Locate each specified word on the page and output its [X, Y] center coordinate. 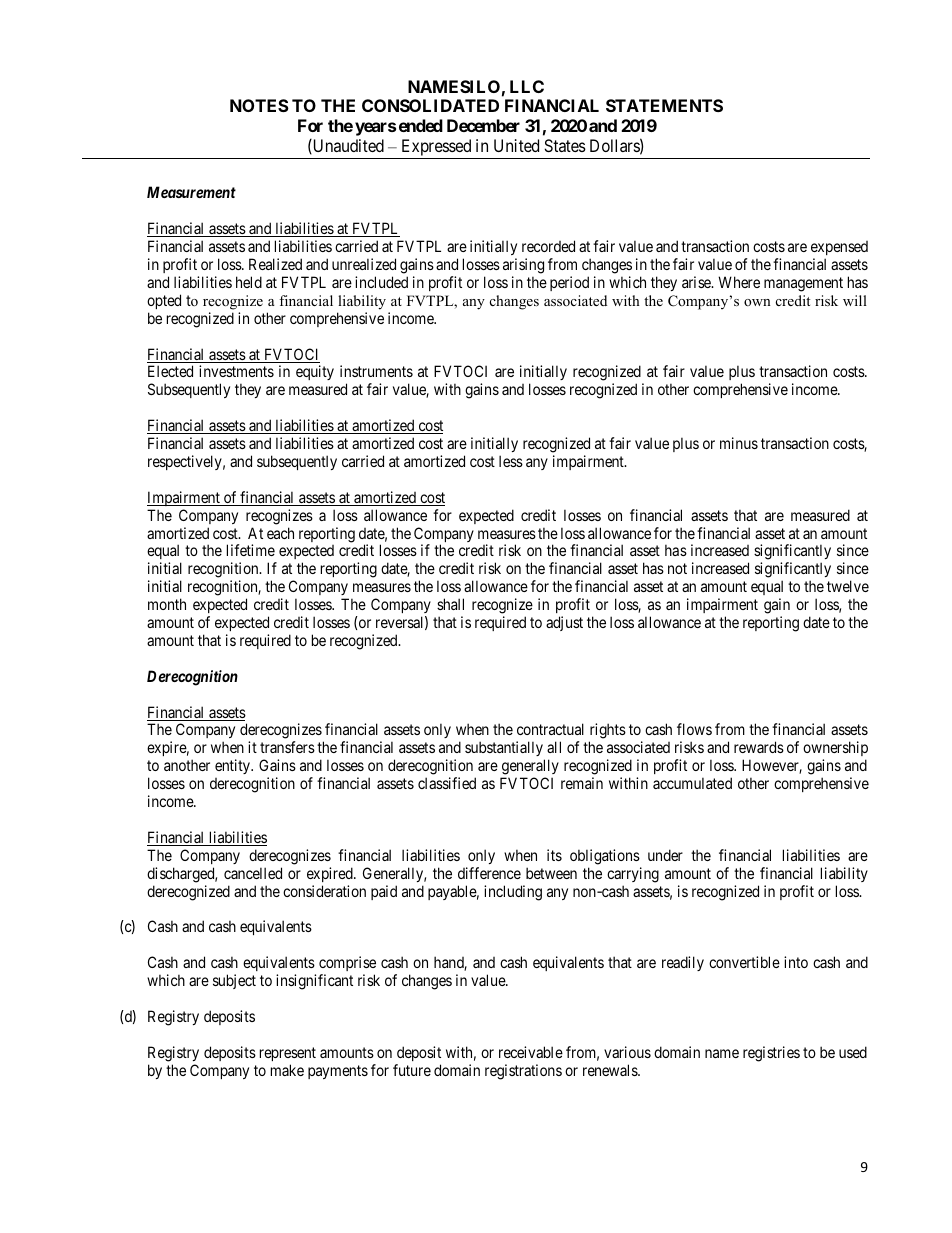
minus [739, 443]
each [280, 533]
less [511, 461]
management [803, 284]
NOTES [259, 105]
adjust [564, 623]
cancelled [253, 873]
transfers [287, 747]
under [665, 855]
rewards [759, 747]
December [483, 125]
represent [288, 1054]
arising [523, 266]
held [249, 282]
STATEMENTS [664, 105]
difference [489, 873]
